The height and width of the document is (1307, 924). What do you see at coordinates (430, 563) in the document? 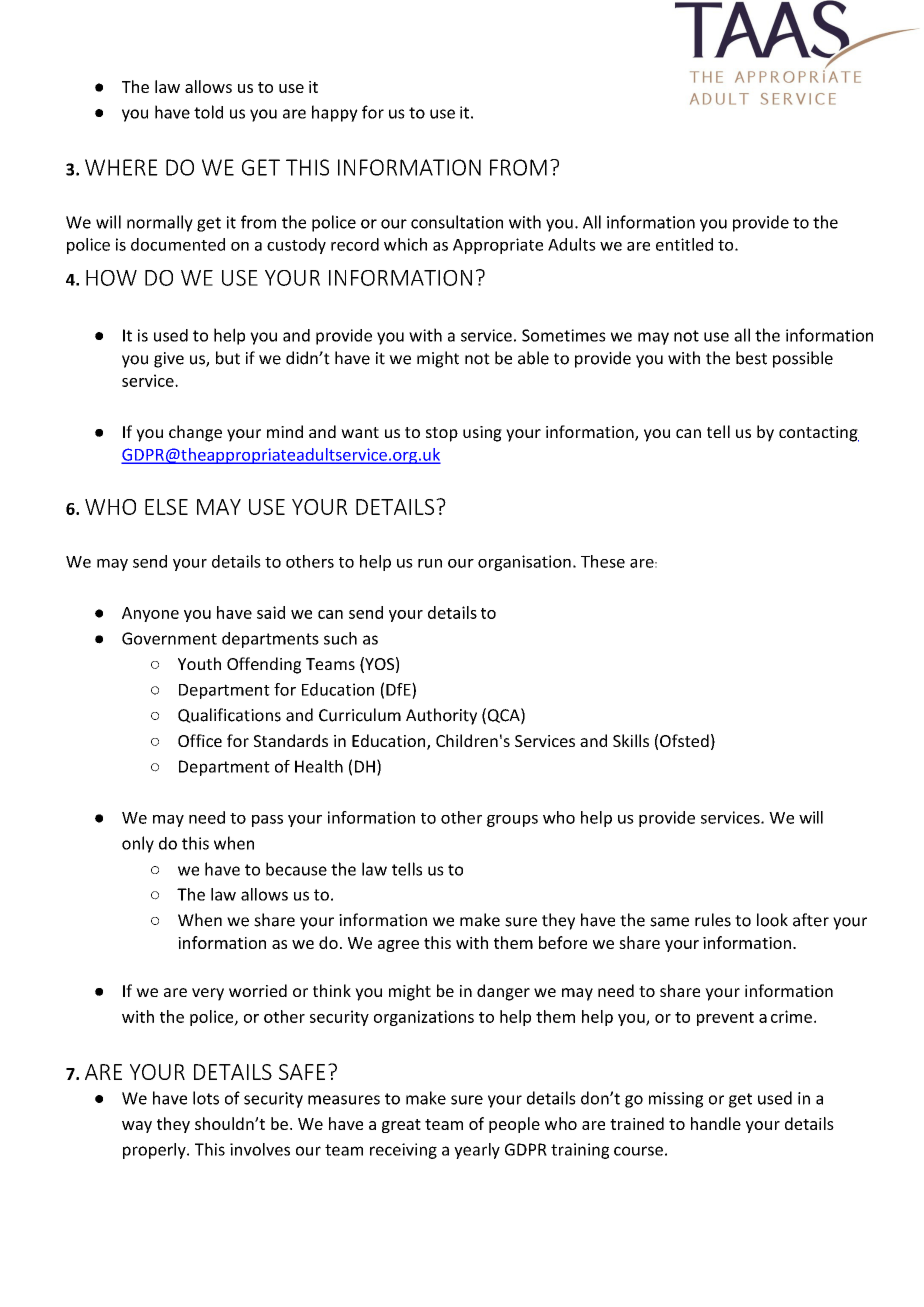
I see `run` at bounding box center [430, 563].
